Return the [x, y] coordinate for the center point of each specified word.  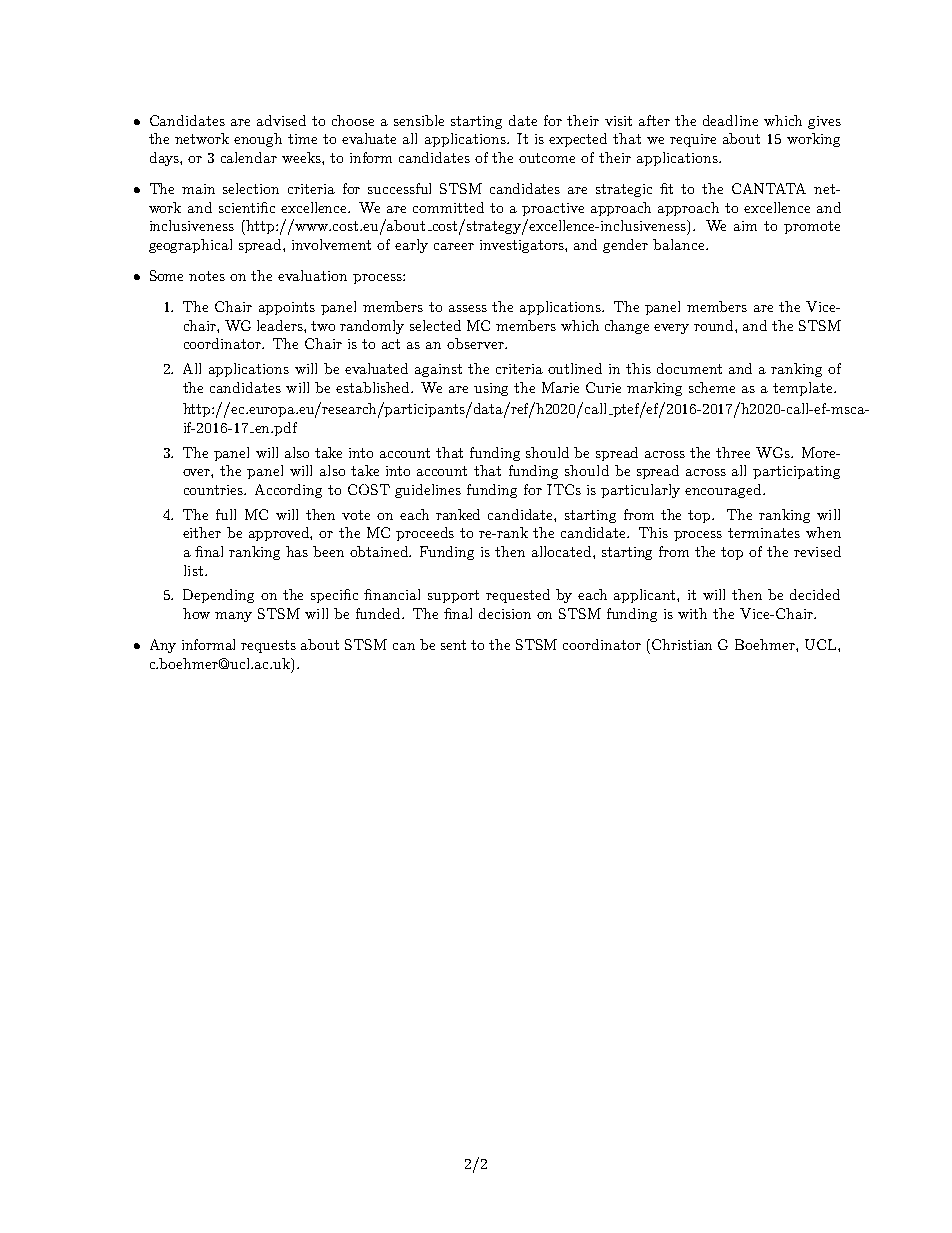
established [374, 387]
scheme [712, 387]
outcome [547, 158]
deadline [730, 120]
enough [258, 140]
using [491, 389]
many [233, 617]
